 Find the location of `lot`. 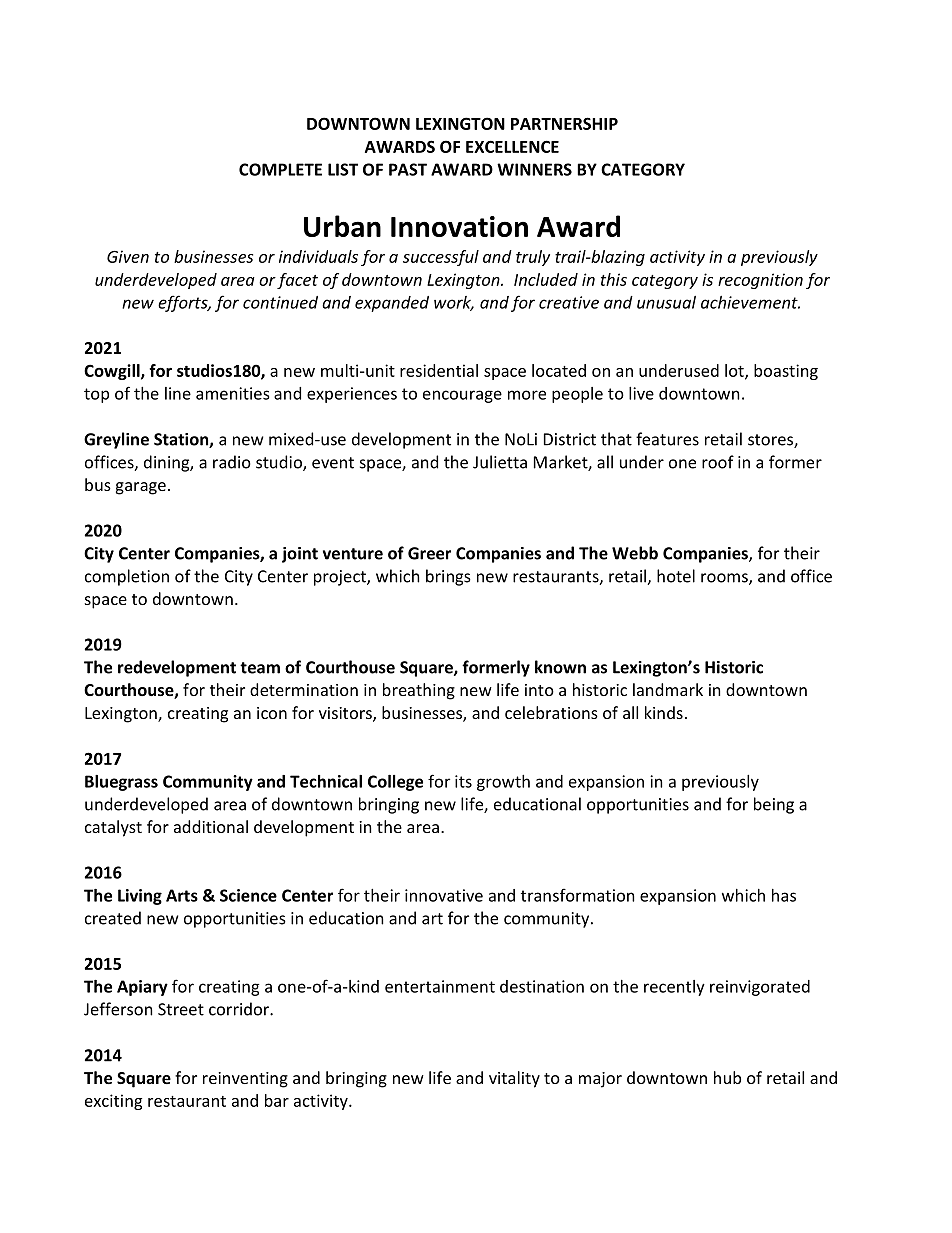

lot is located at coordinates (735, 371).
